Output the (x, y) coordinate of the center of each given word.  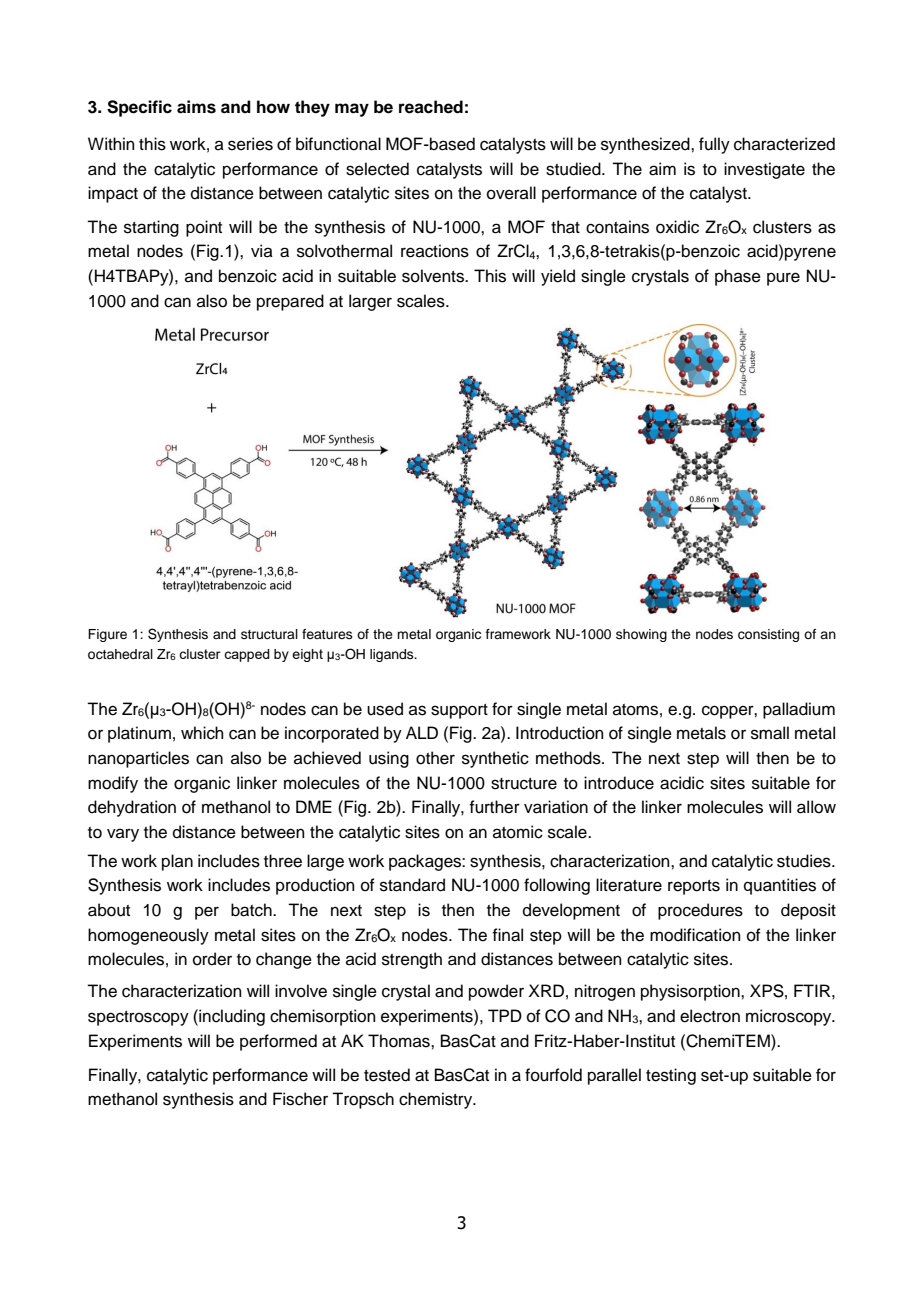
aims (196, 107)
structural (269, 634)
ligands (393, 655)
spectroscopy (138, 1018)
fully (714, 145)
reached (431, 107)
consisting (768, 635)
